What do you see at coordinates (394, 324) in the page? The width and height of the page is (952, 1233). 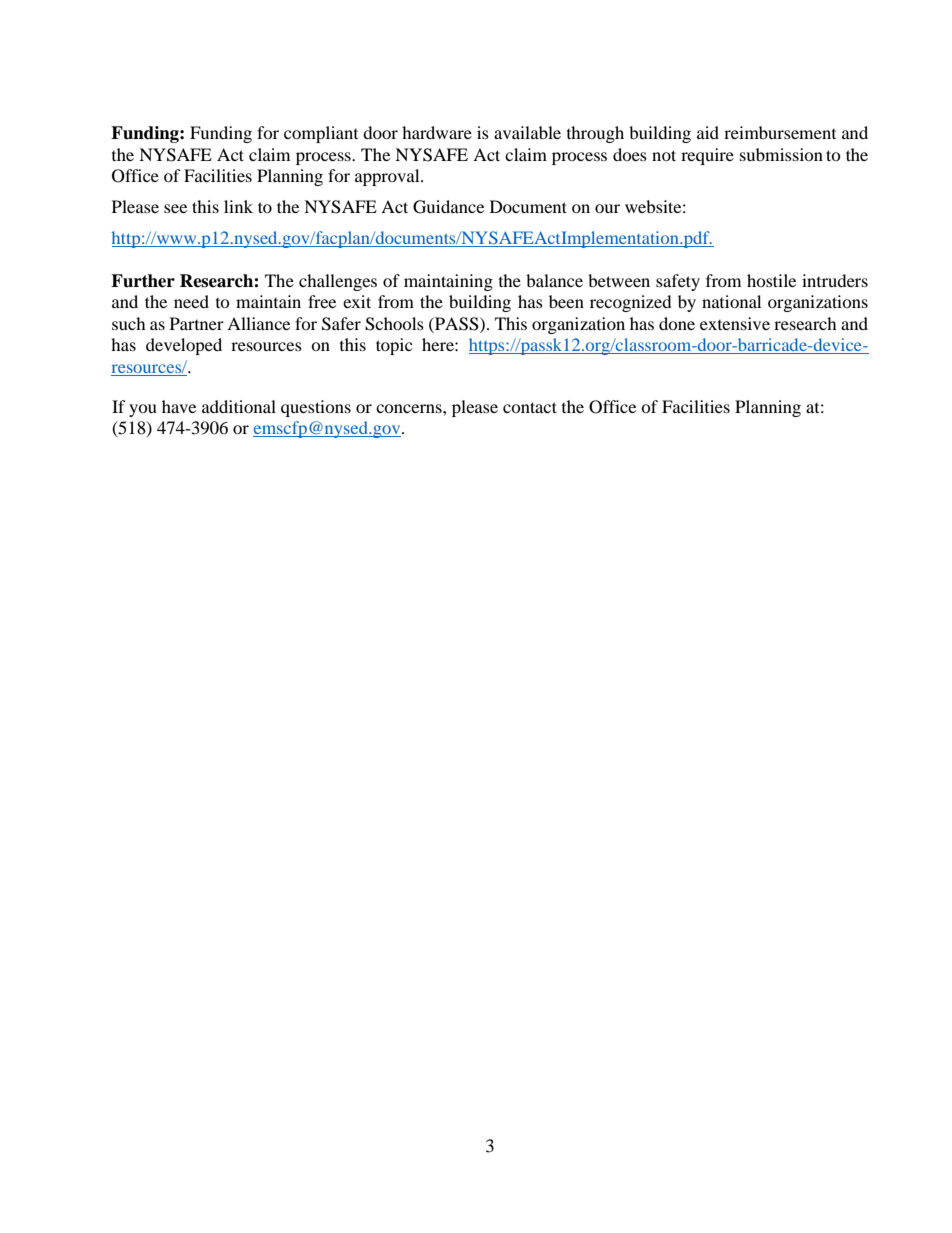 I see `Schools` at bounding box center [394, 324].
